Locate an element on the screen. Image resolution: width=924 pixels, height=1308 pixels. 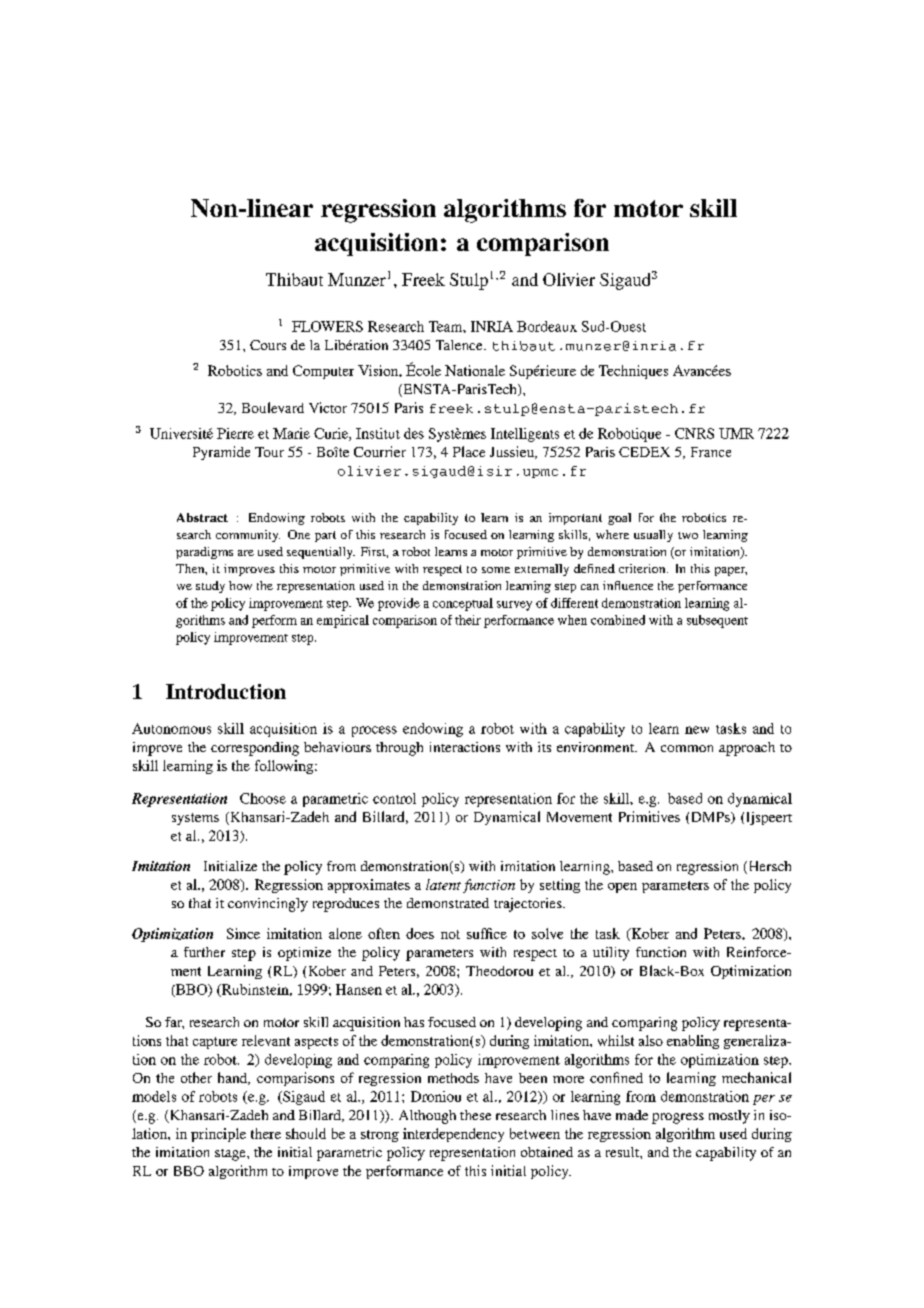
Techniques is located at coordinates (633, 372).
